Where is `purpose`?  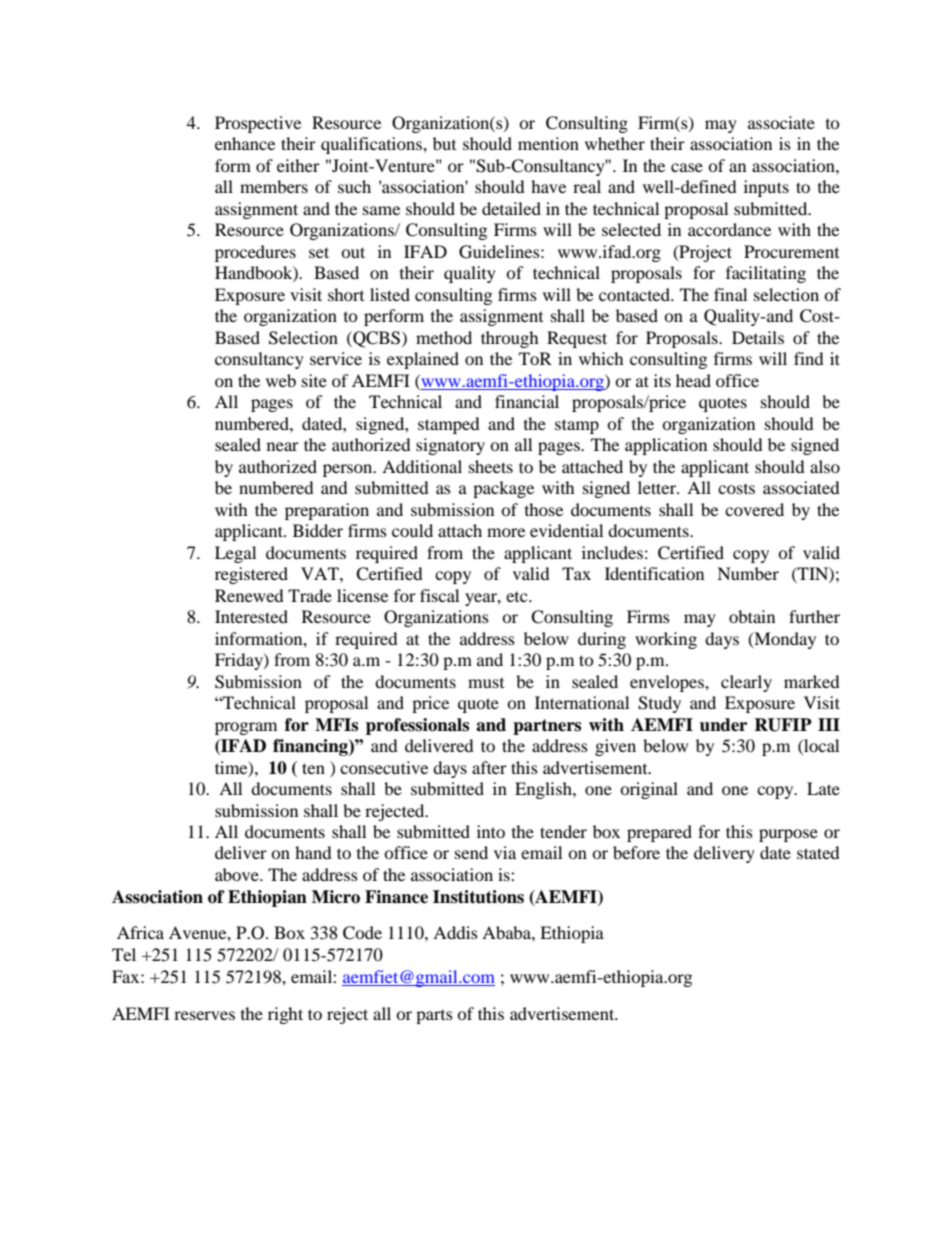
purpose is located at coordinates (788, 835).
